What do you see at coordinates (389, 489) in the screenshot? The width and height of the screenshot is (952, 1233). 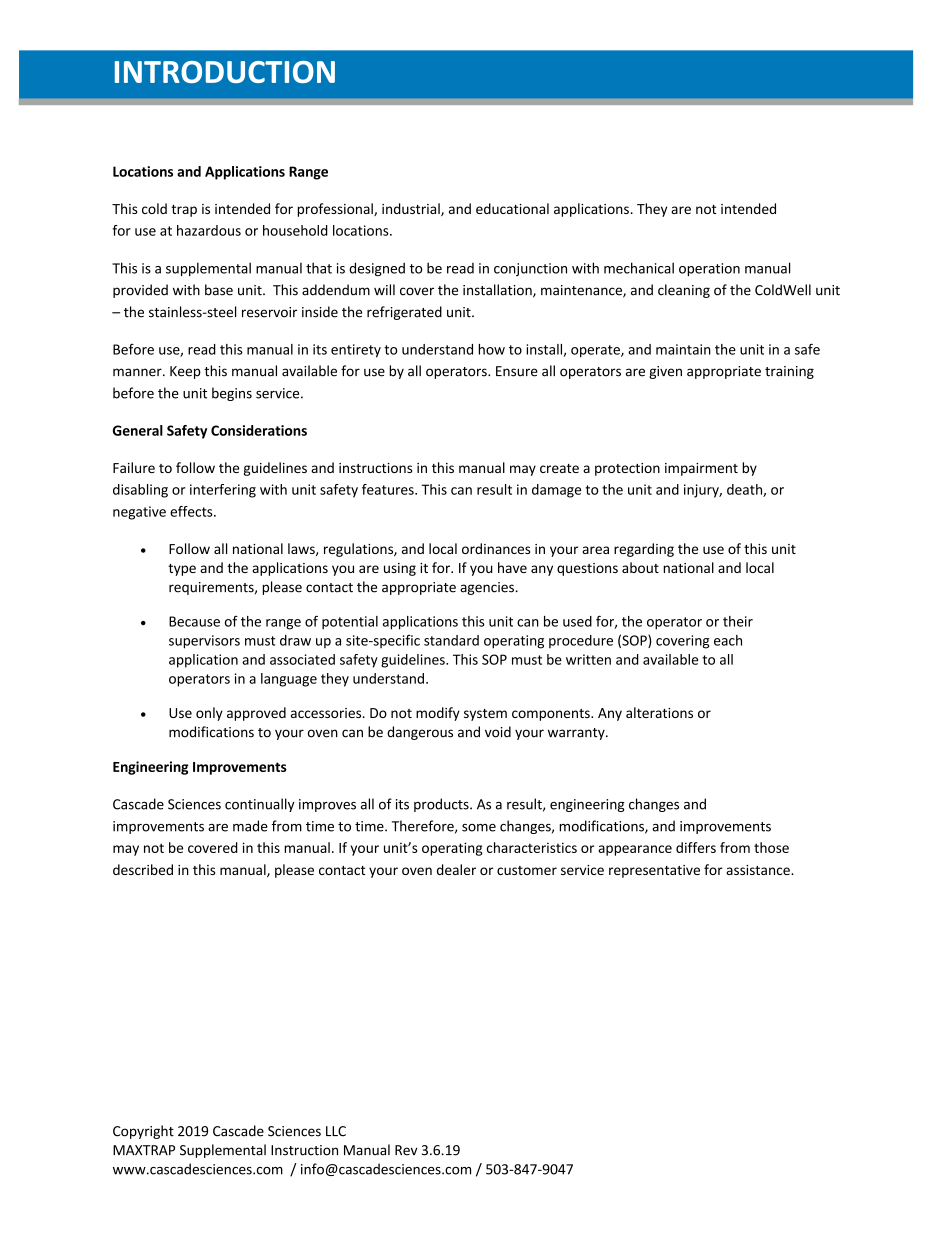 I see `features` at bounding box center [389, 489].
